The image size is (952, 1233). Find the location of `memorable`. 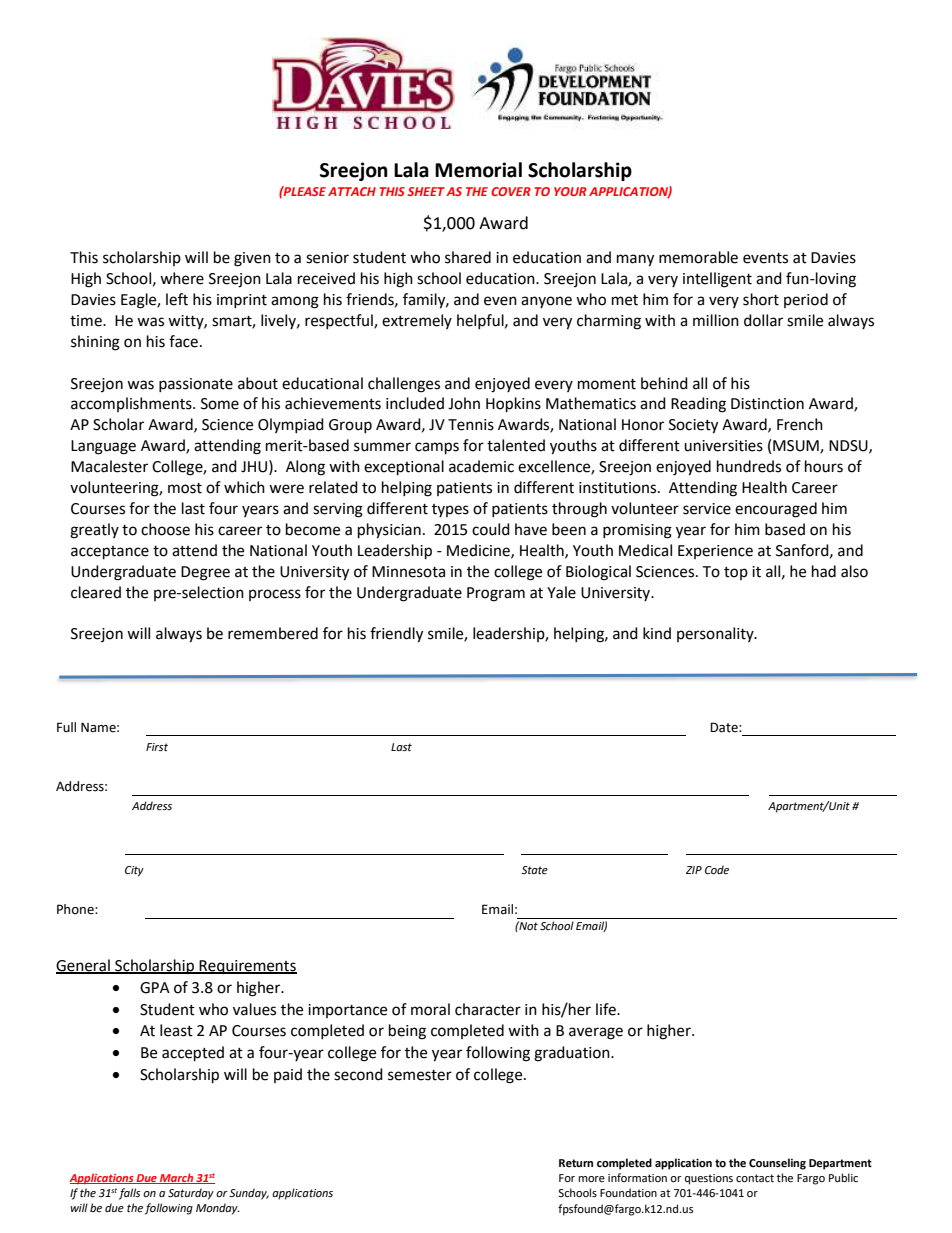

memorable is located at coordinates (698, 257).
